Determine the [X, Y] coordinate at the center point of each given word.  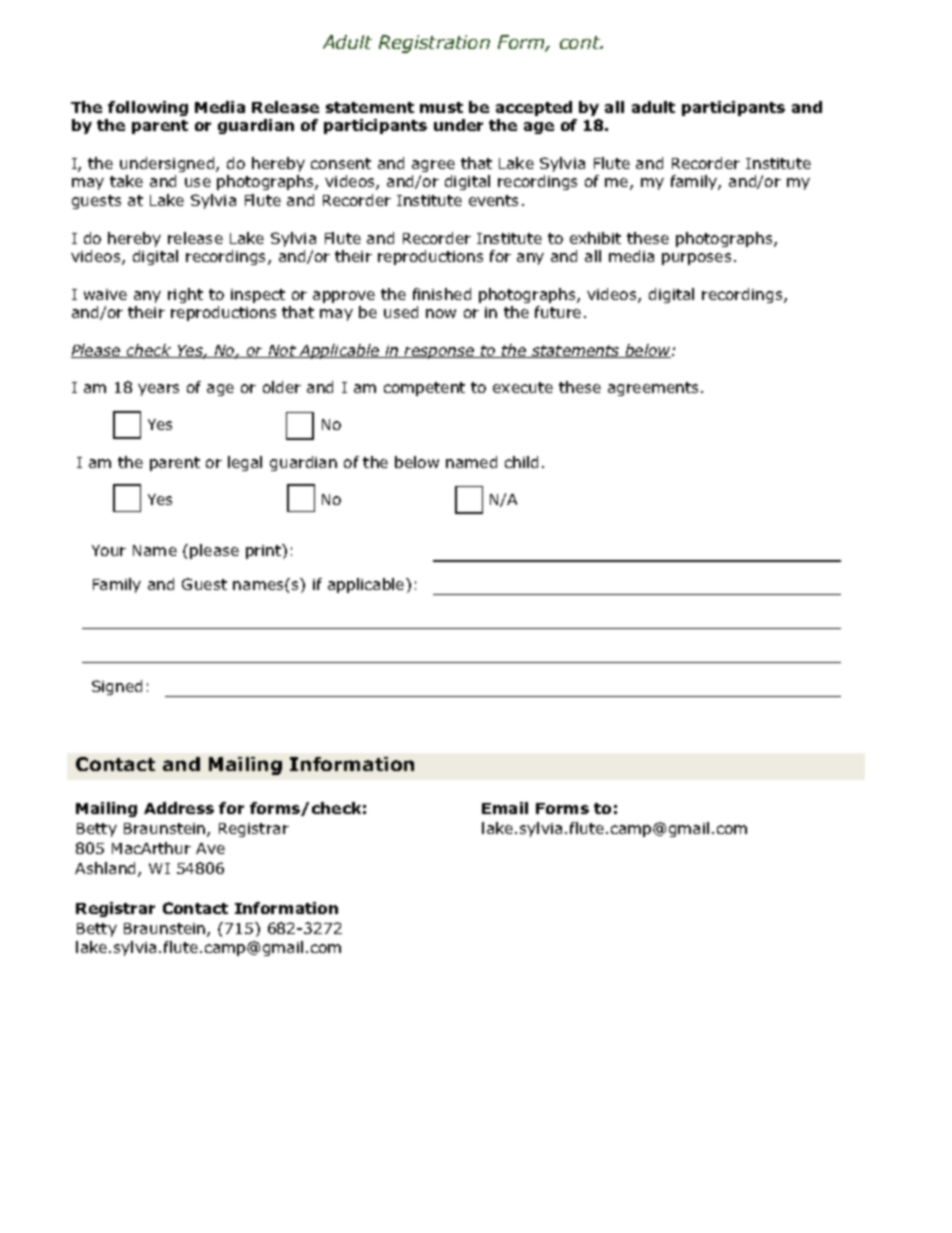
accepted [534, 108]
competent [424, 389]
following [148, 108]
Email [505, 808]
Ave [210, 848]
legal [245, 463]
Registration [434, 44]
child [521, 462]
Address [179, 808]
